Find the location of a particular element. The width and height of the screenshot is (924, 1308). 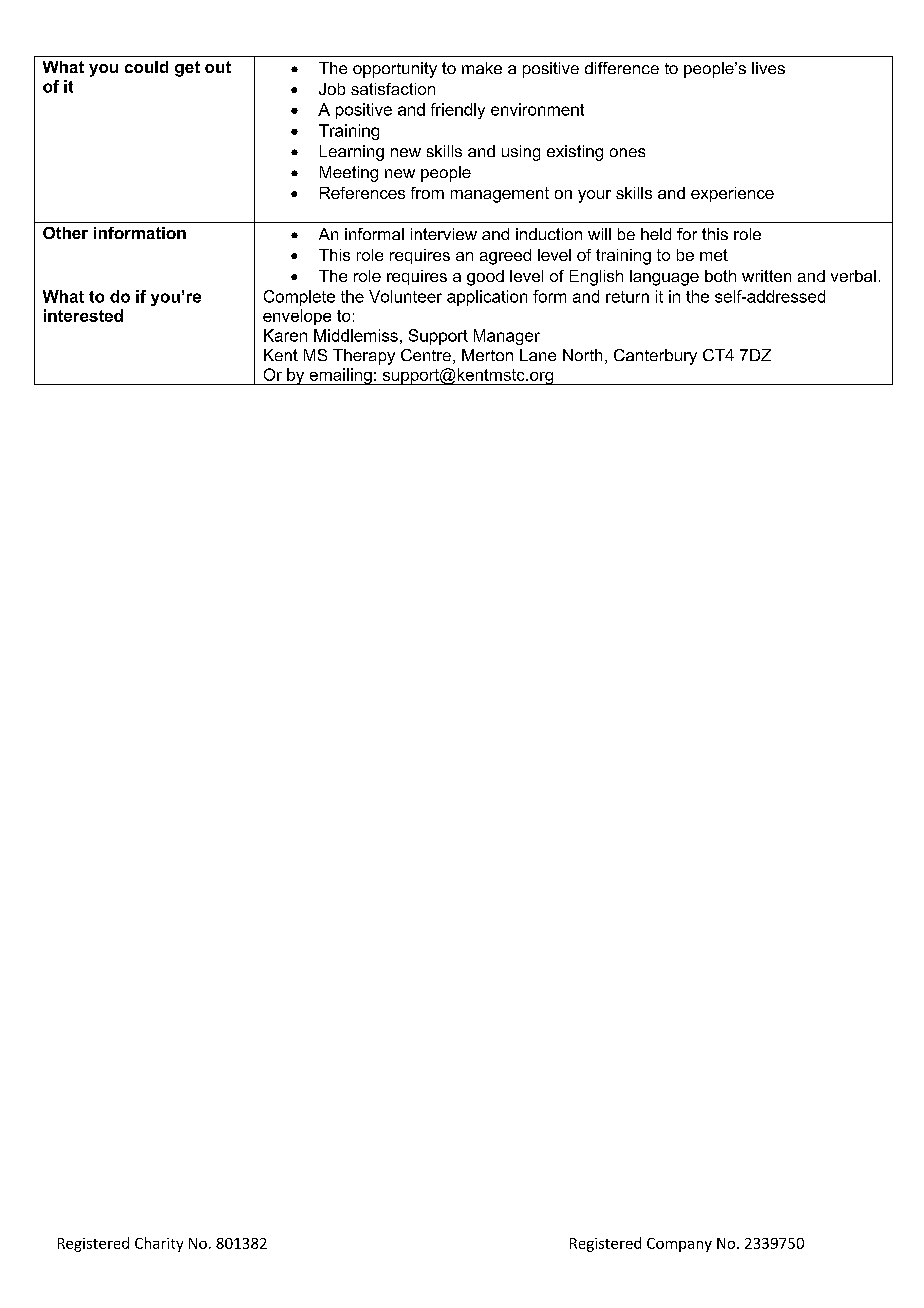

emailing is located at coordinates (340, 376).
